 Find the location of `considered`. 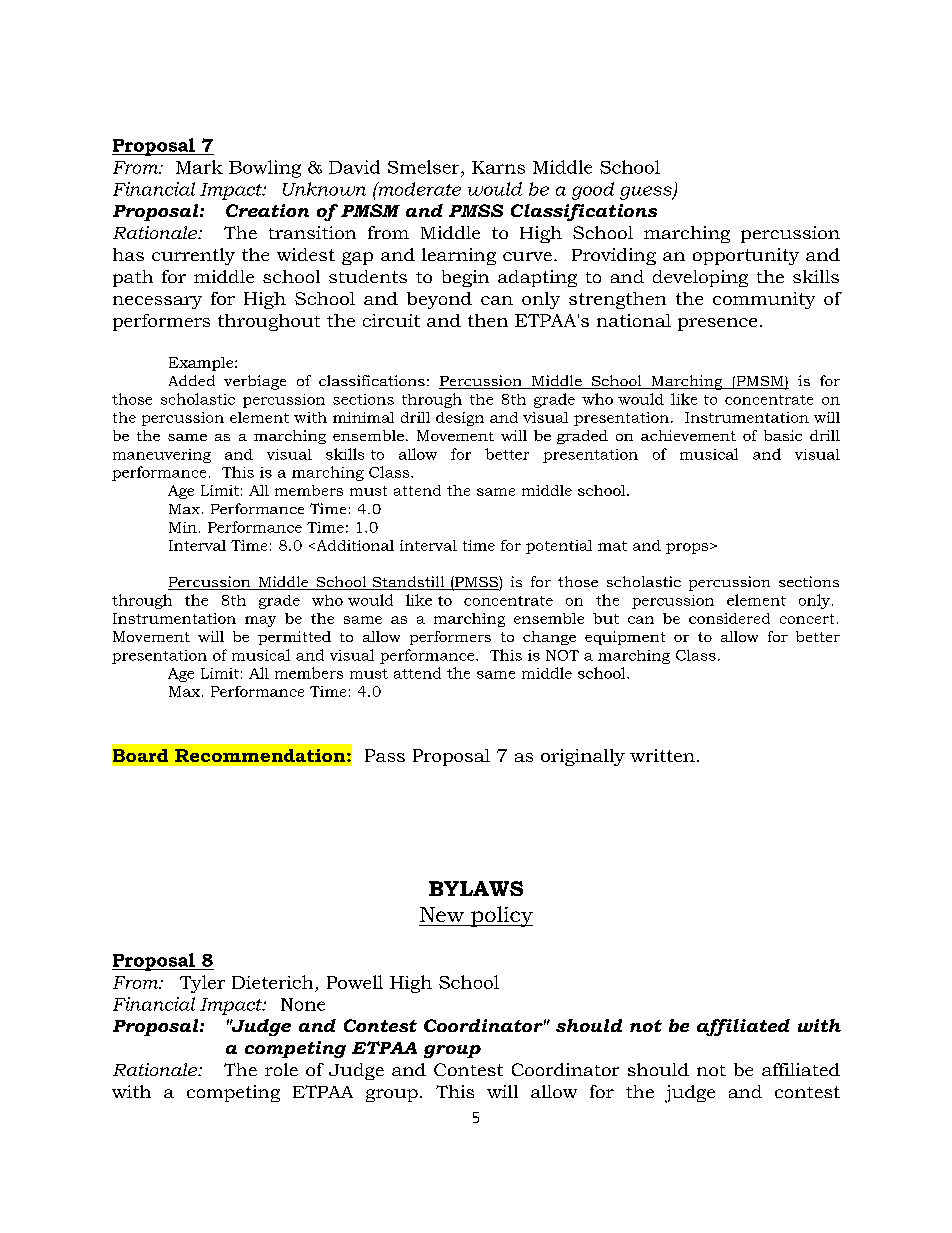

considered is located at coordinates (729, 618).
